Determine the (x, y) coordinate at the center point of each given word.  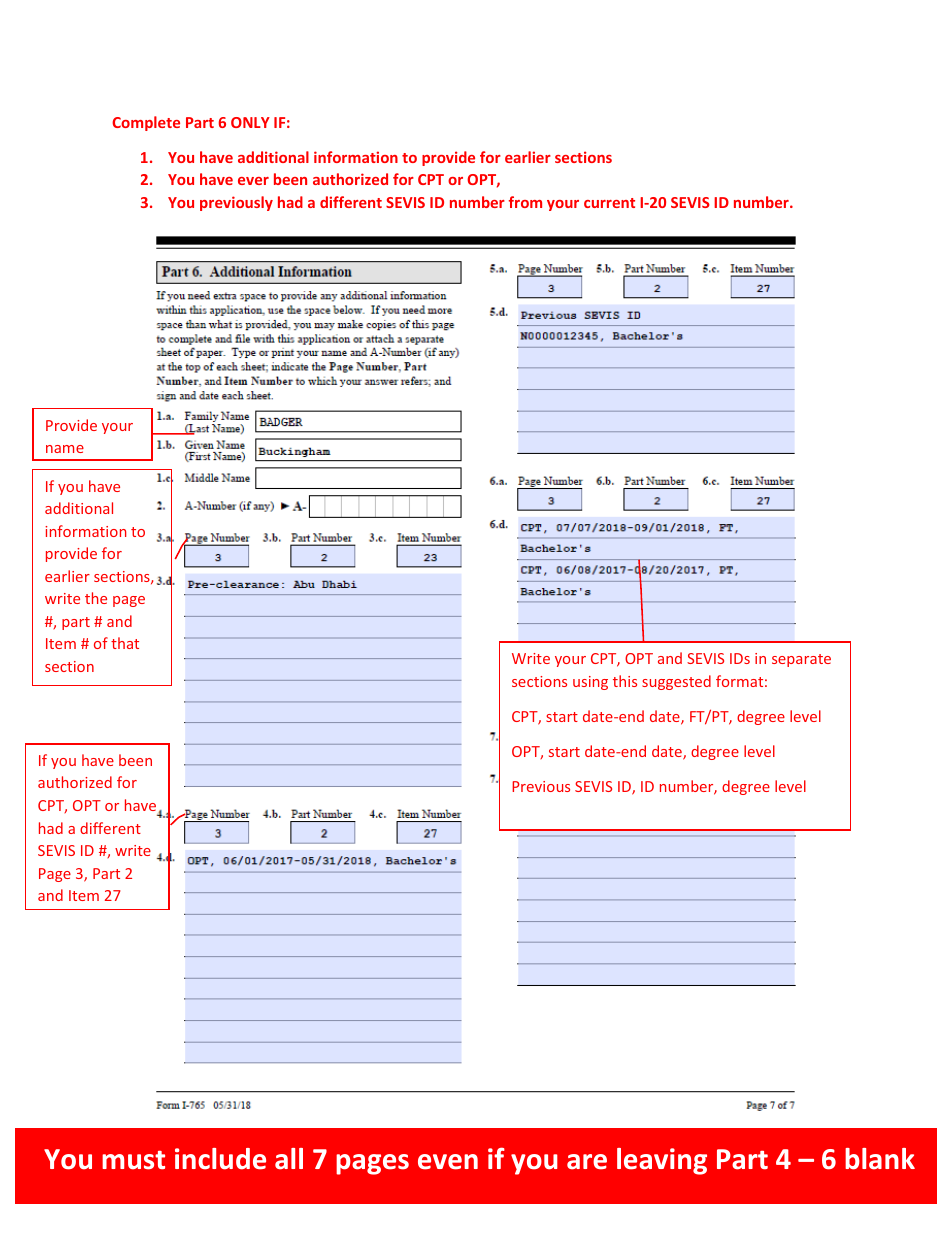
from (525, 202)
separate (801, 660)
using (590, 683)
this (625, 681)
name (65, 449)
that (125, 643)
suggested (676, 682)
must (133, 1160)
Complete (146, 123)
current (609, 203)
